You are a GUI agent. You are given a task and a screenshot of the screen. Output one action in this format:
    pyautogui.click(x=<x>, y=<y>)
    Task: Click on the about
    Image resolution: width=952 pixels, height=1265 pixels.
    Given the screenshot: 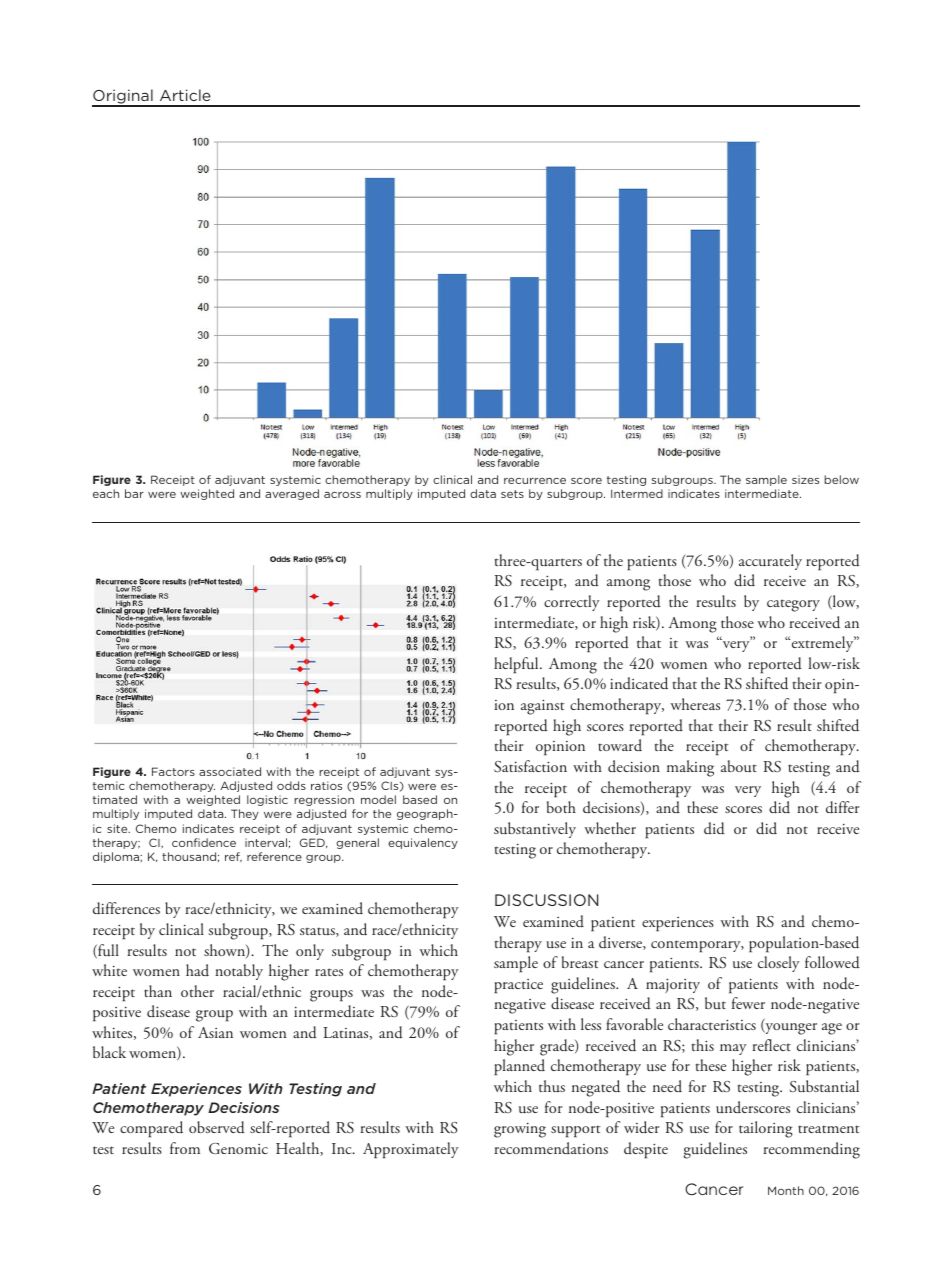 What is the action you would take?
    pyautogui.click(x=739, y=766)
